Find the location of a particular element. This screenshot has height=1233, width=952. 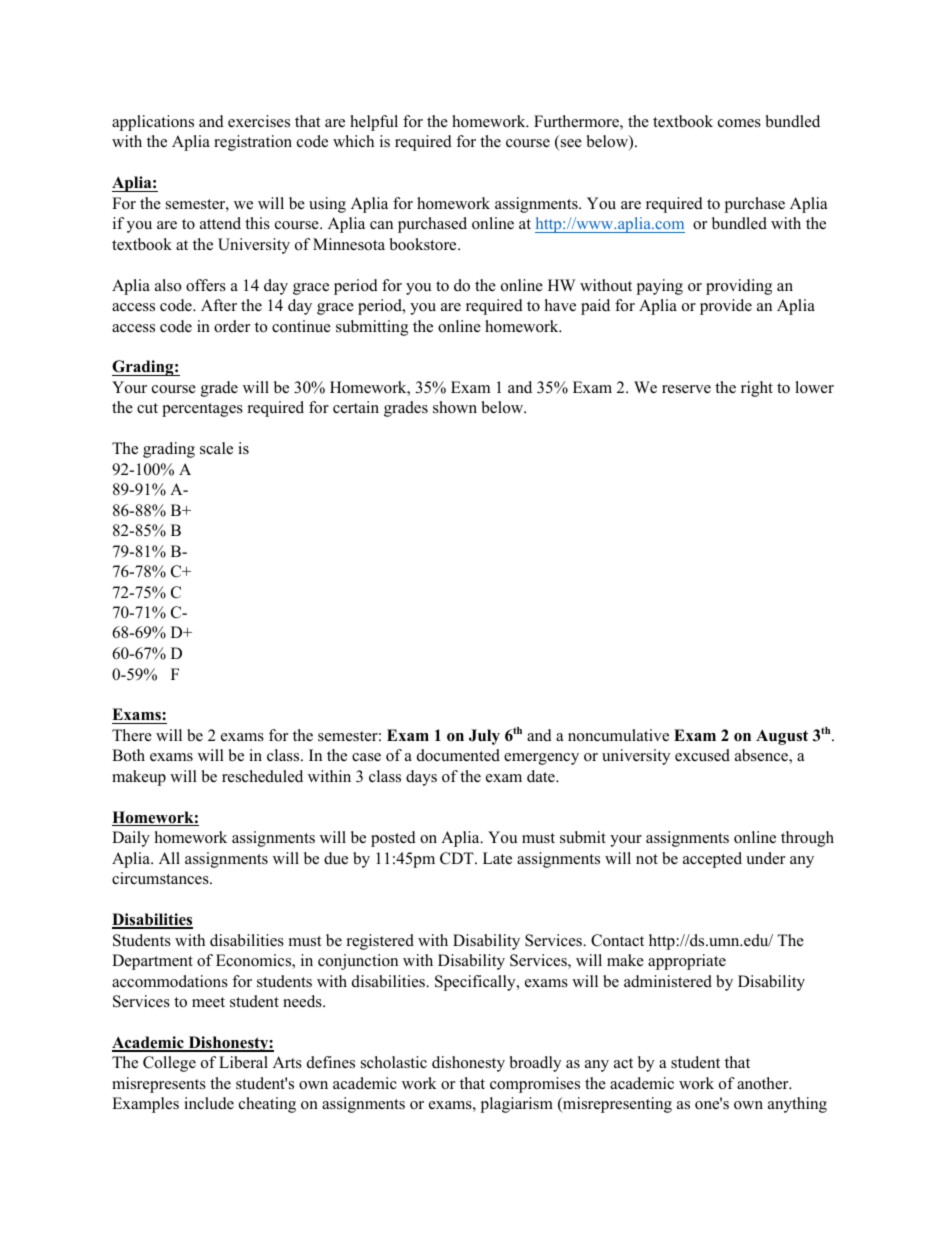

July is located at coordinates (484, 737).
